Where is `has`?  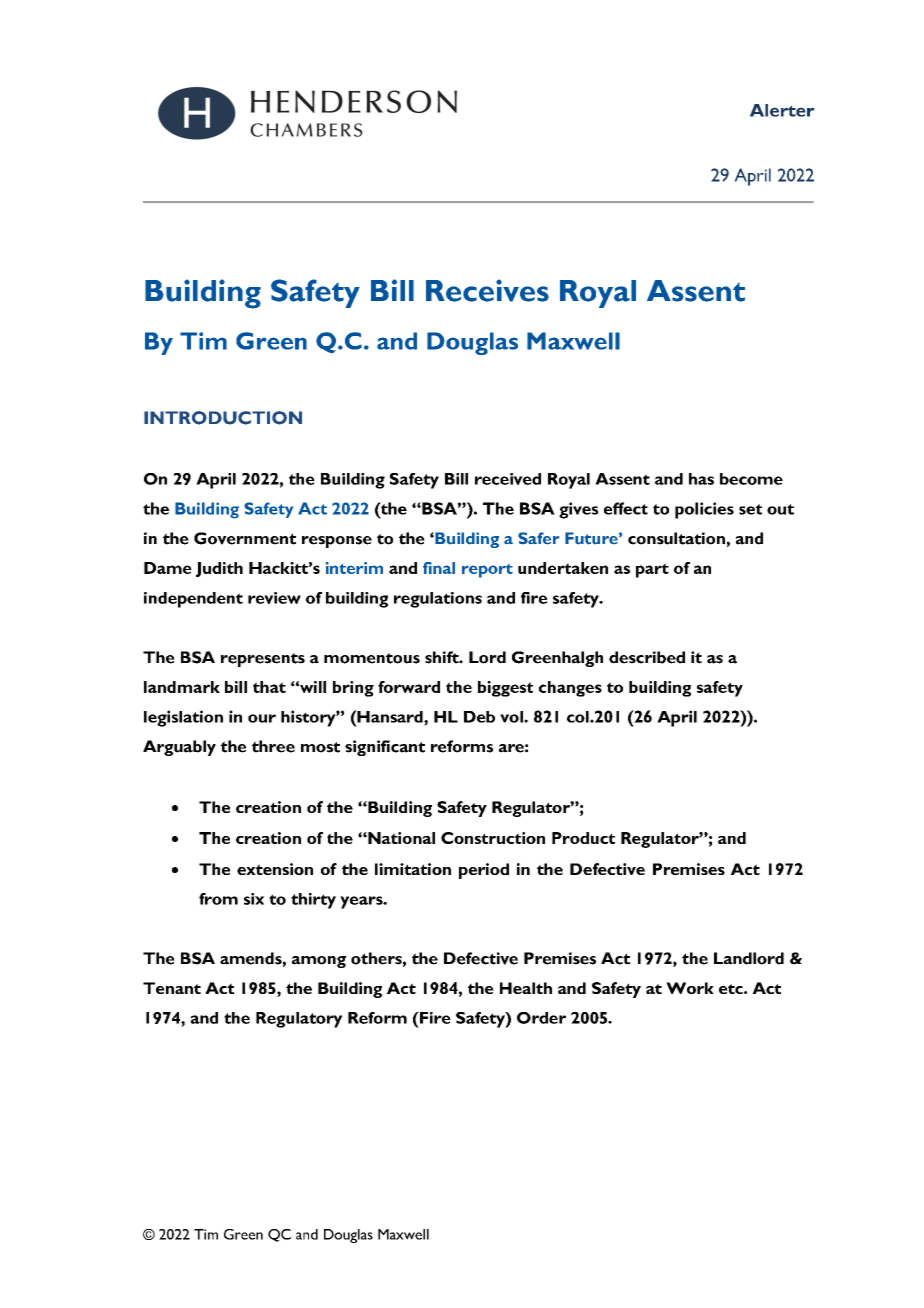
has is located at coordinates (701, 479).
